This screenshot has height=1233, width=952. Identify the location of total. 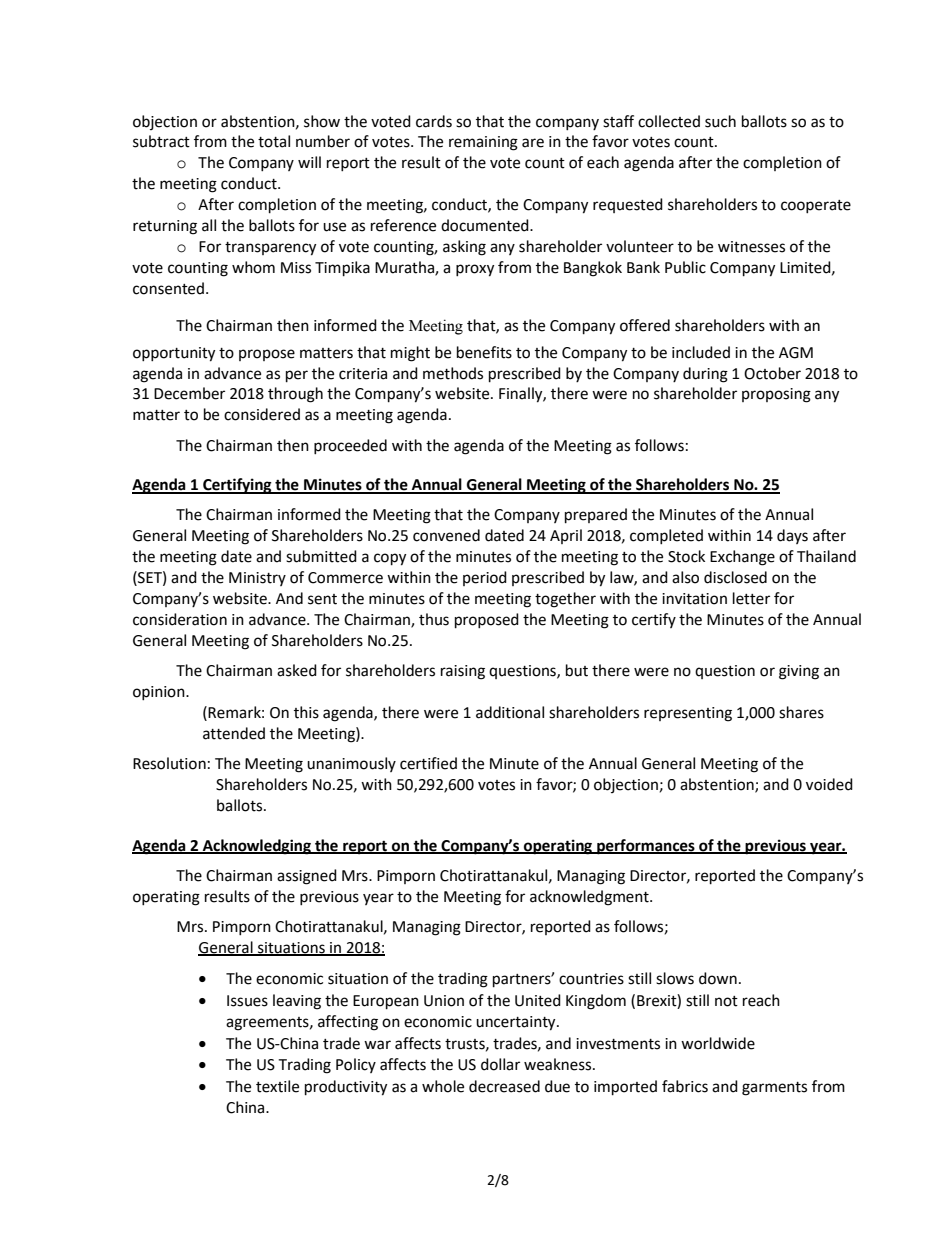
(274, 141).
